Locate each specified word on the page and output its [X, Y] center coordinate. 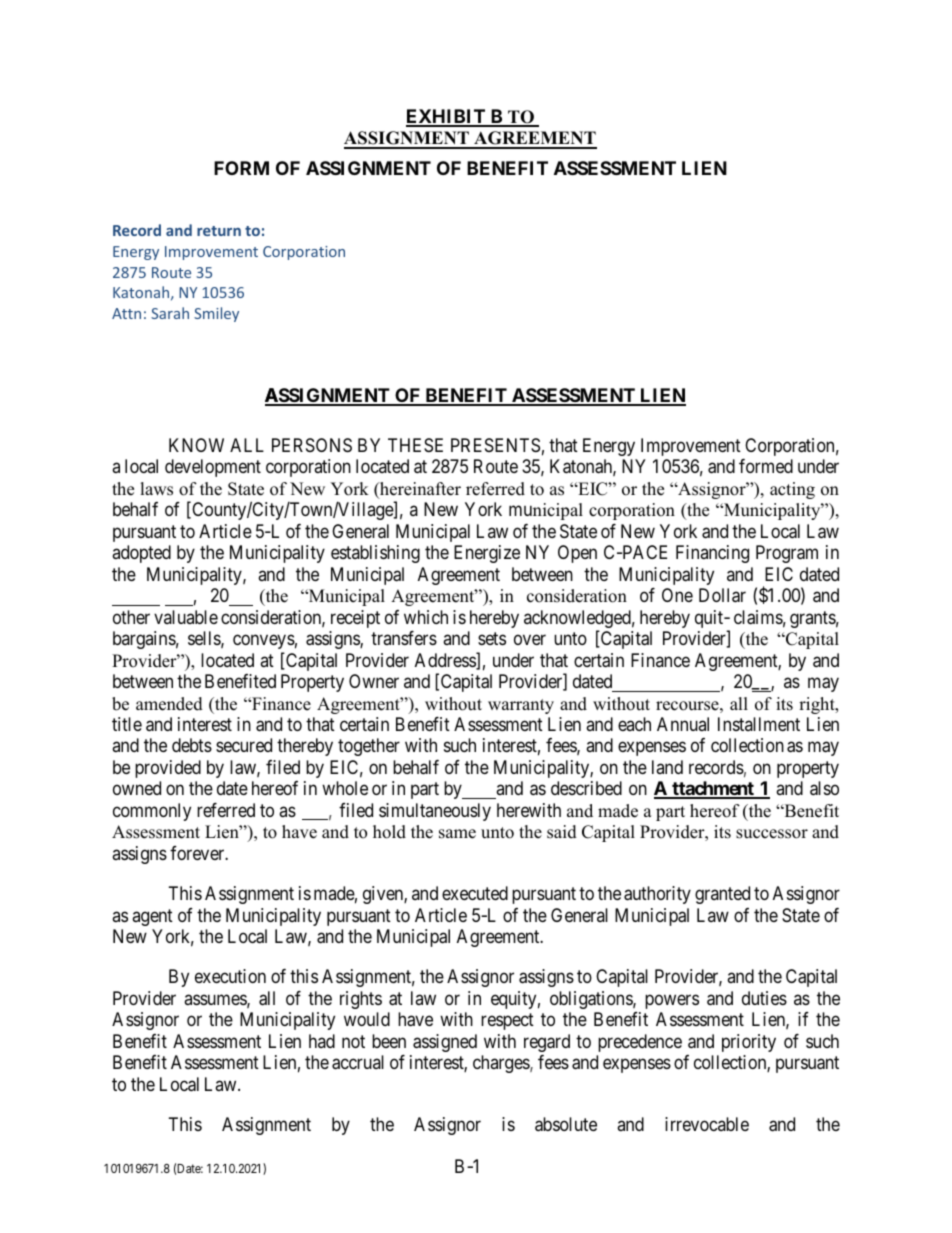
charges [502, 1064]
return [219, 231]
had [322, 1041]
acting [792, 490]
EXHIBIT [447, 117]
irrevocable [707, 1124]
